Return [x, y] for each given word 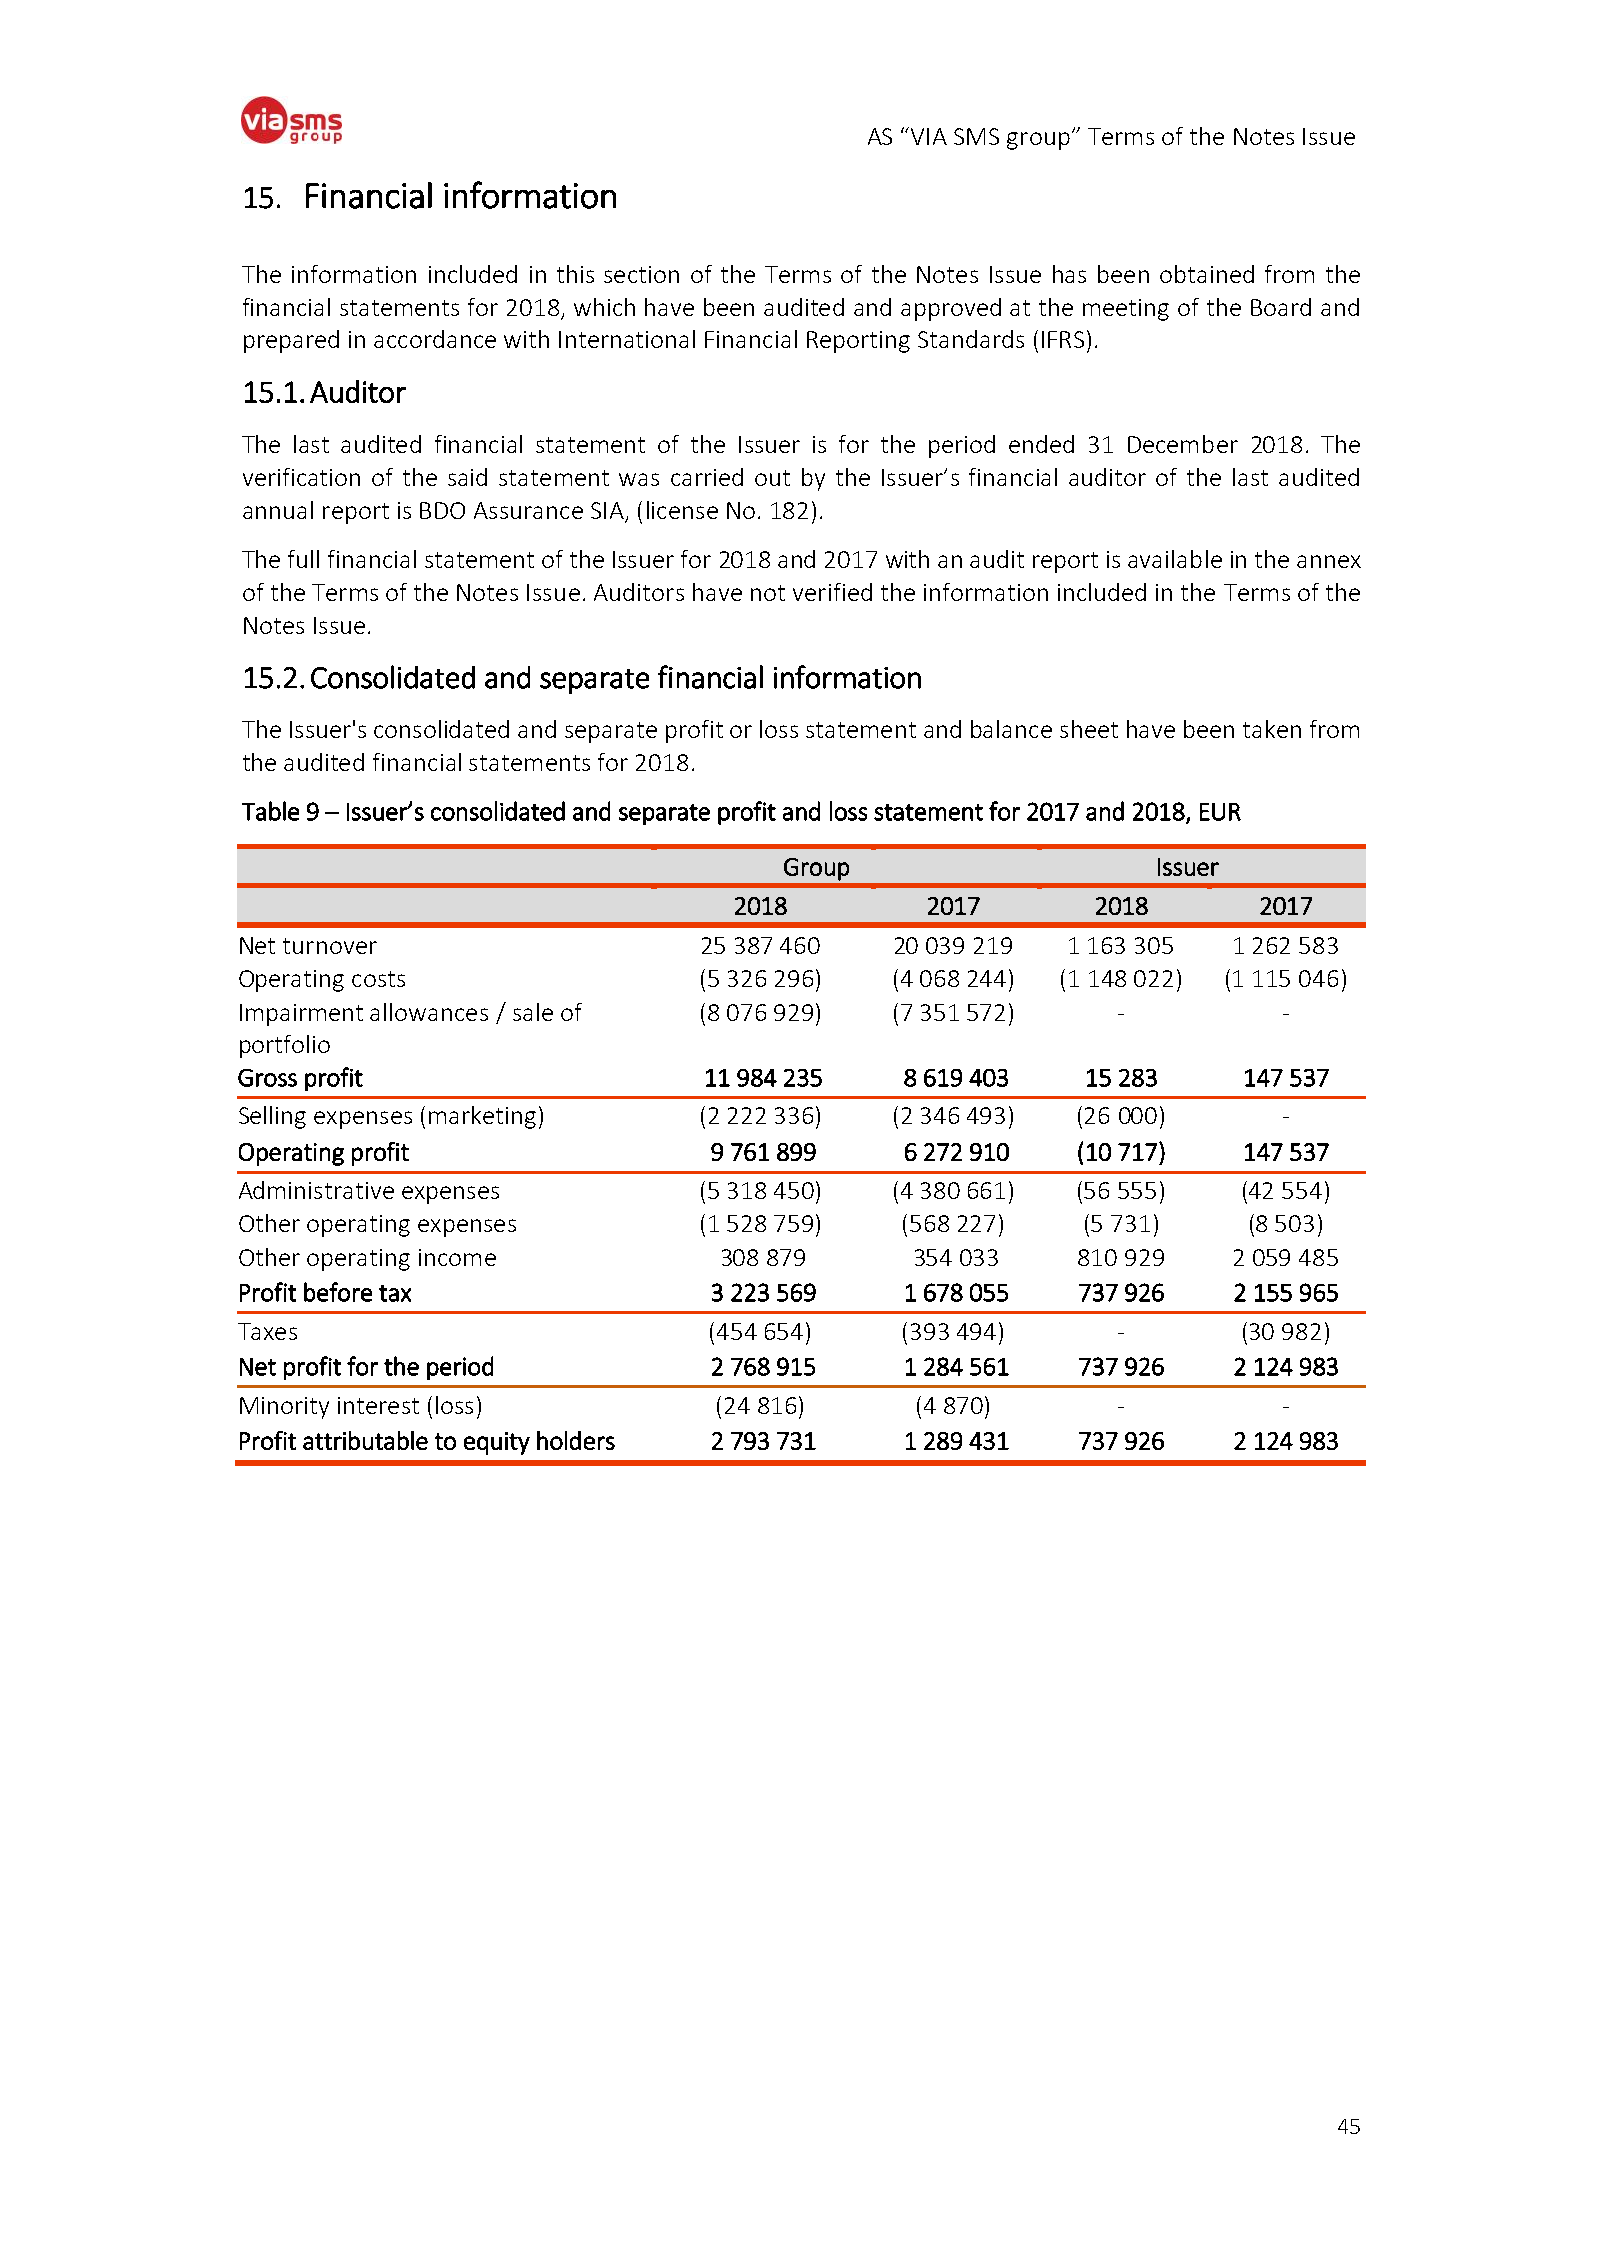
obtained [1207, 274]
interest [378, 1405]
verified [832, 592]
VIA [929, 136]
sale [533, 1012]
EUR [1220, 812]
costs [378, 979]
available [1175, 559]
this [575, 274]
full [303, 559]
